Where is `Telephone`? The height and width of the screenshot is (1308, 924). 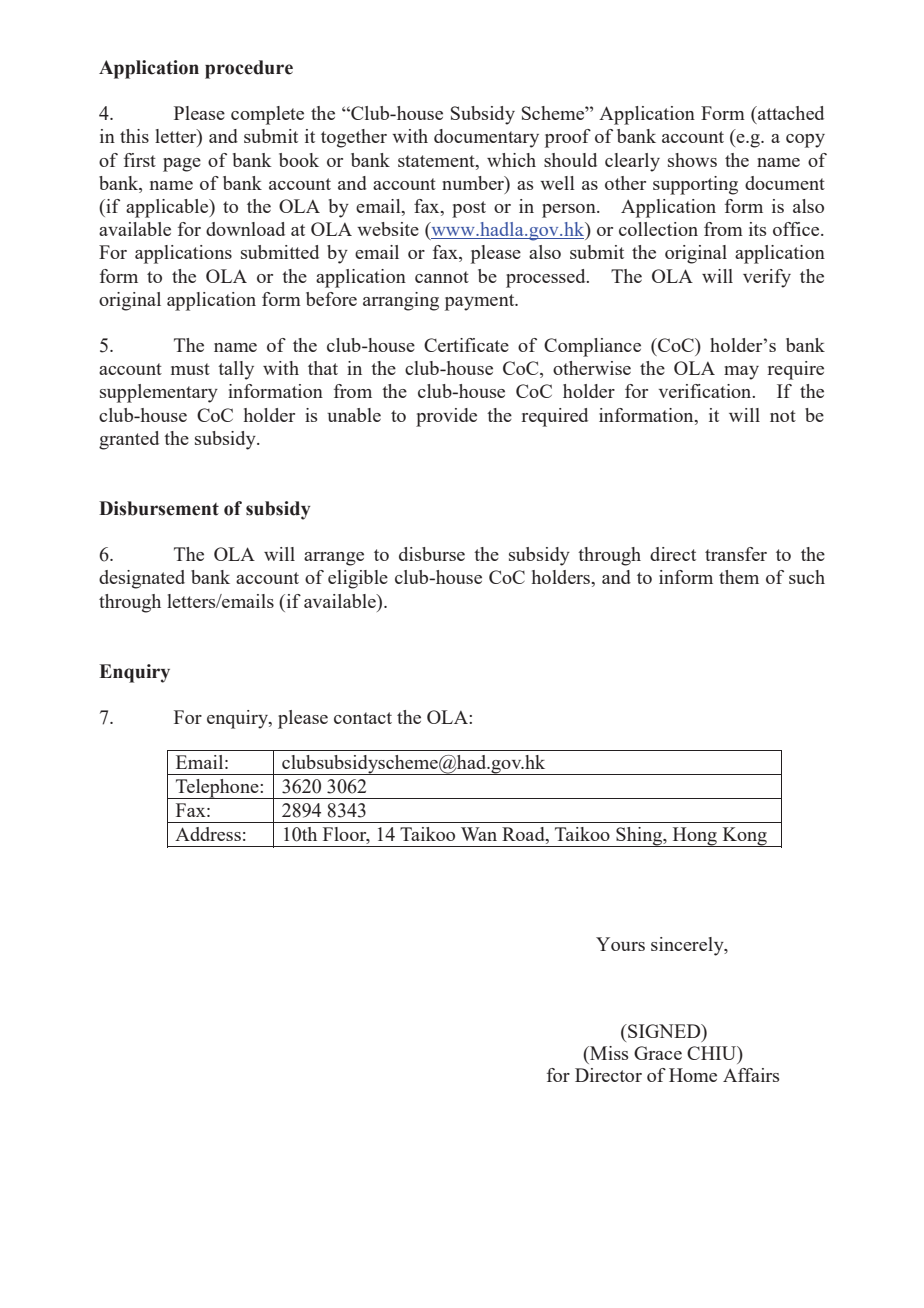 Telephone is located at coordinates (217, 789).
